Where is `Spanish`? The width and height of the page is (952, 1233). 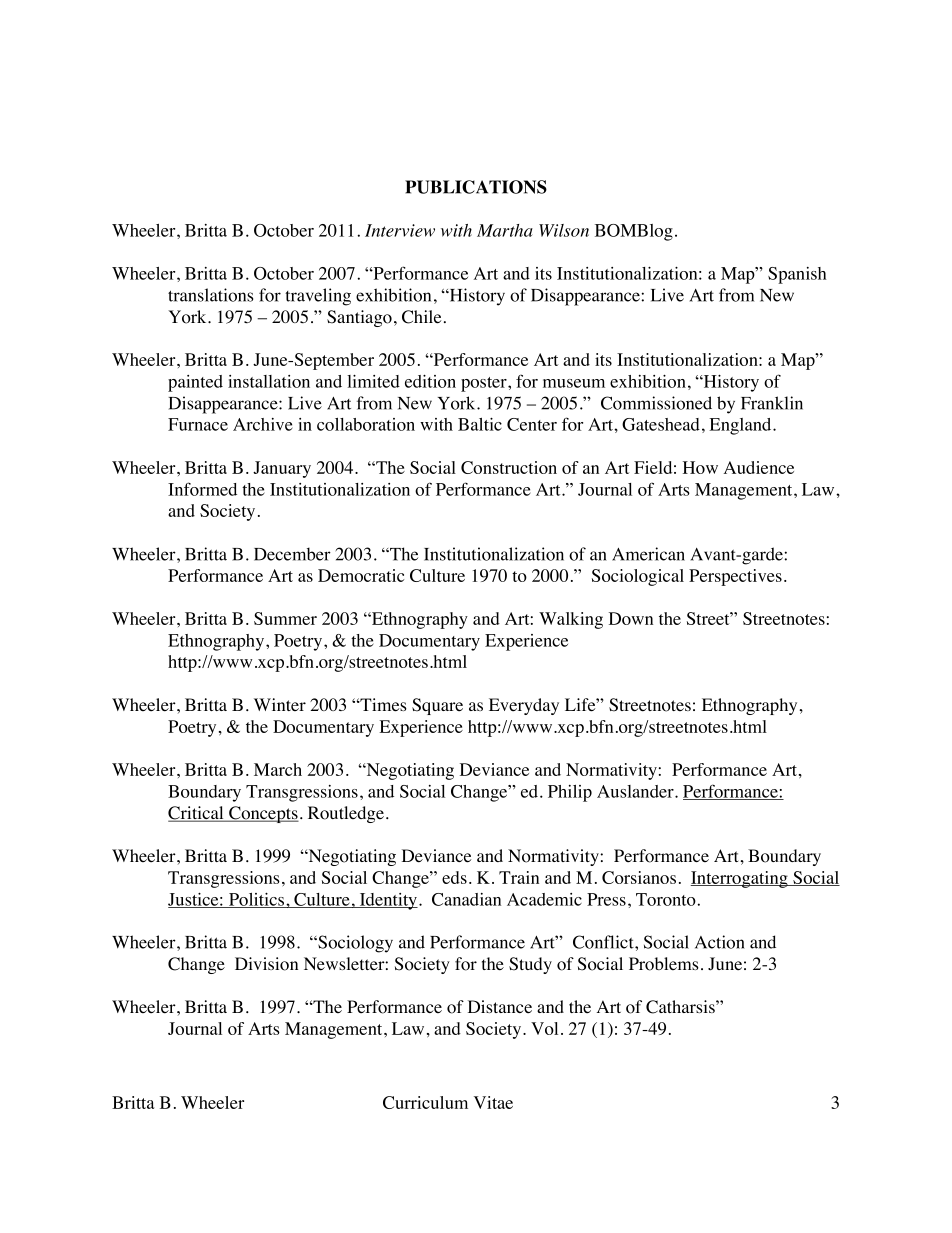
Spanish is located at coordinates (797, 275).
